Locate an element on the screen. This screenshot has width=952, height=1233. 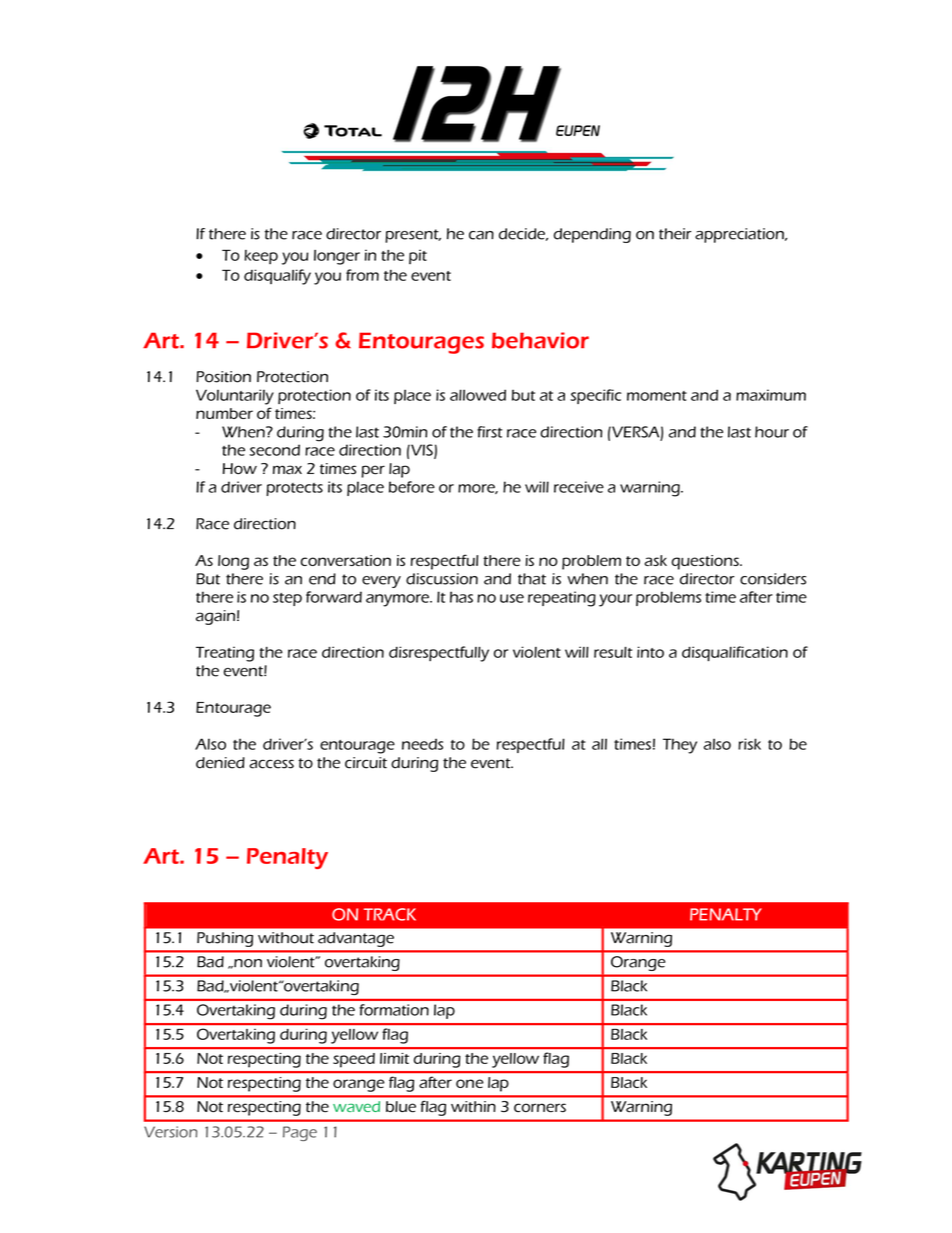
Page is located at coordinates (300, 1133).
